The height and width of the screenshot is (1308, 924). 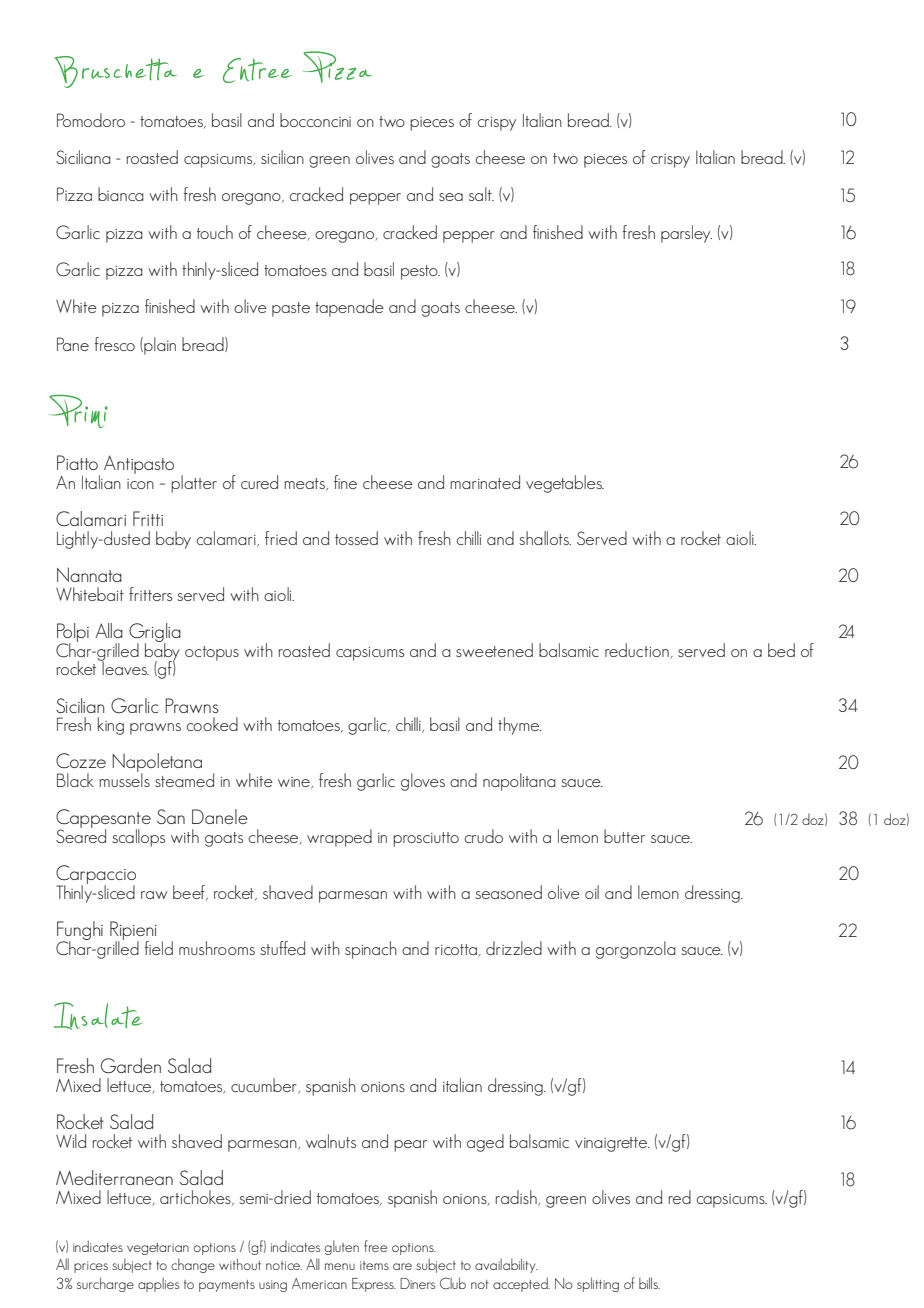 What do you see at coordinates (457, 950) in the screenshot?
I see `ricotta` at bounding box center [457, 950].
